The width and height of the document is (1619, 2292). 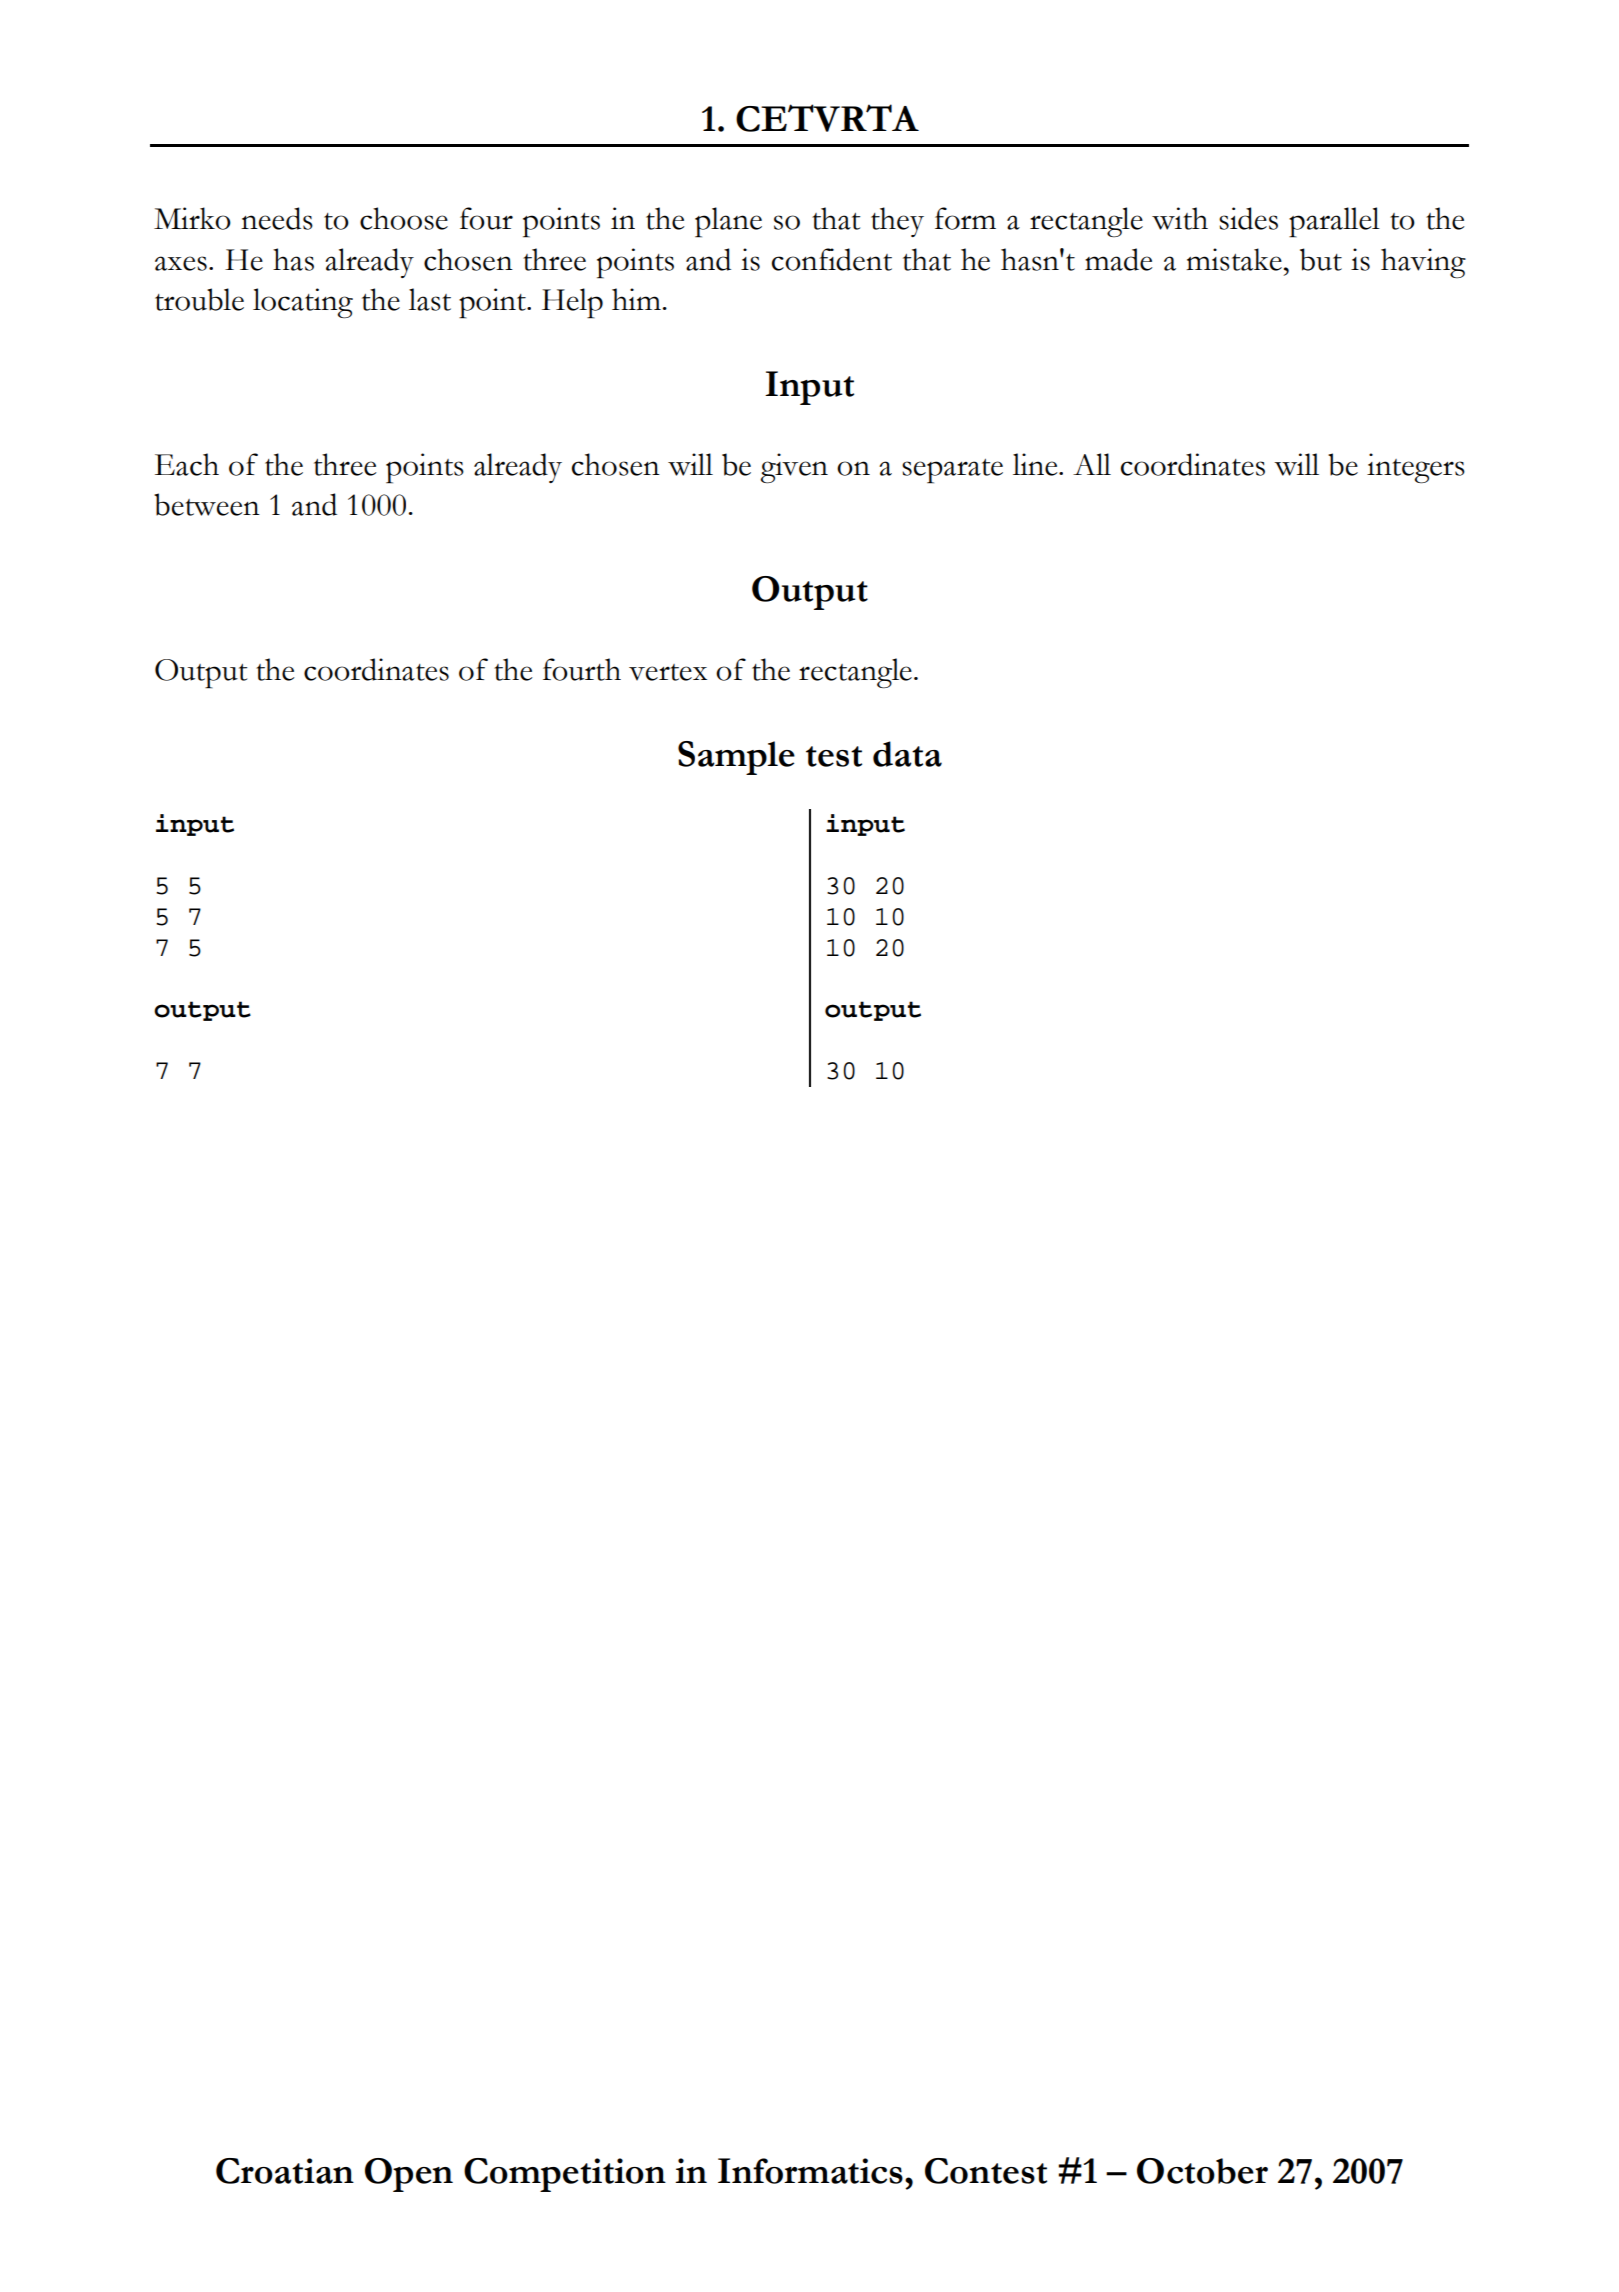 I want to click on confident, so click(x=832, y=259).
